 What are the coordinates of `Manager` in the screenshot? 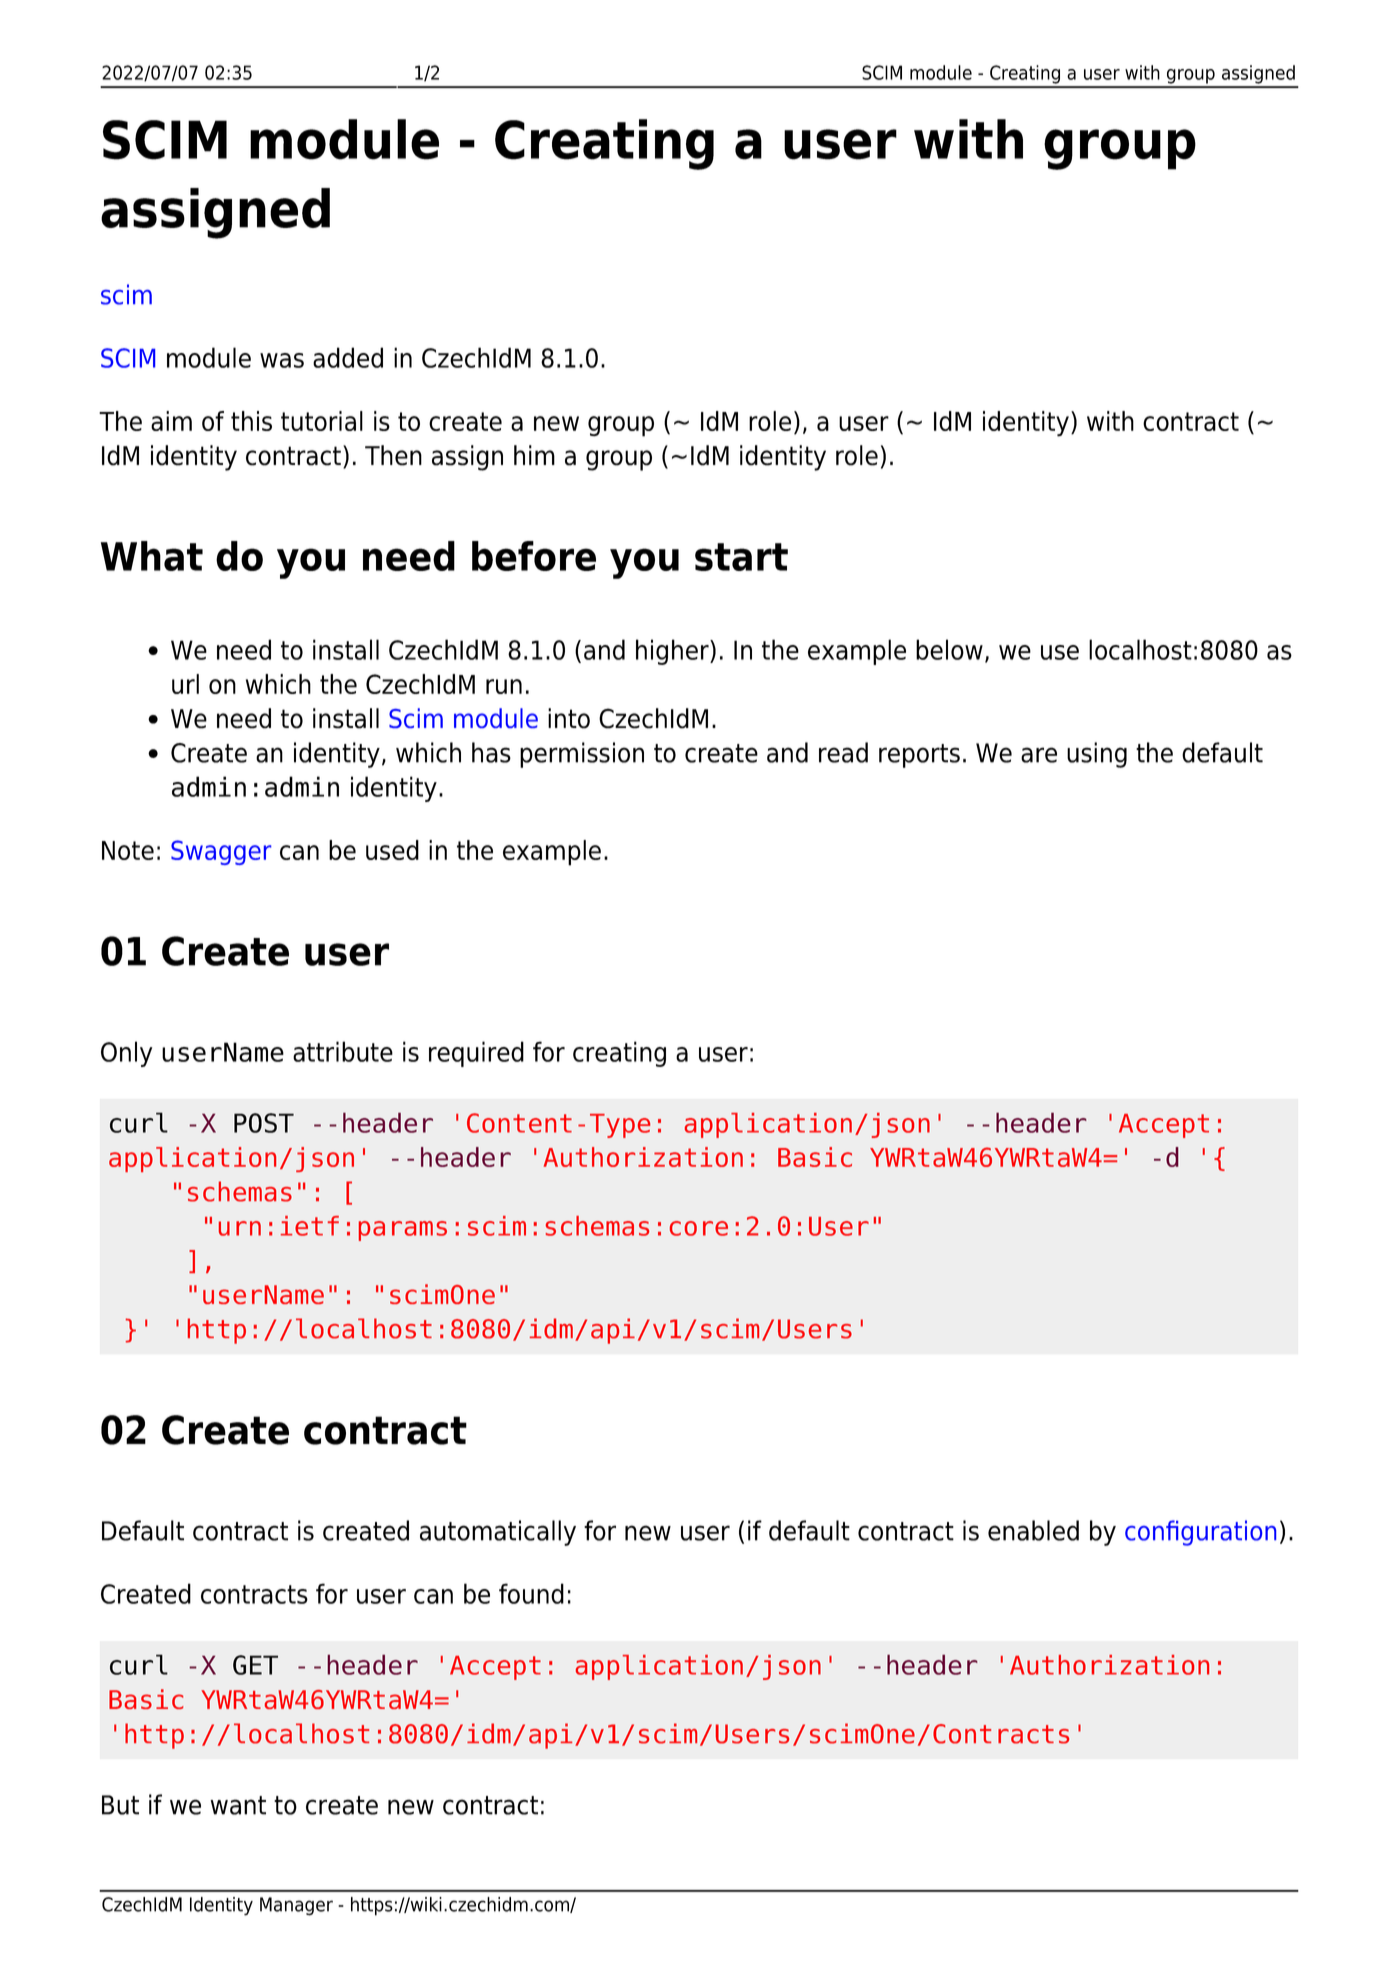 It's located at (296, 1906).
